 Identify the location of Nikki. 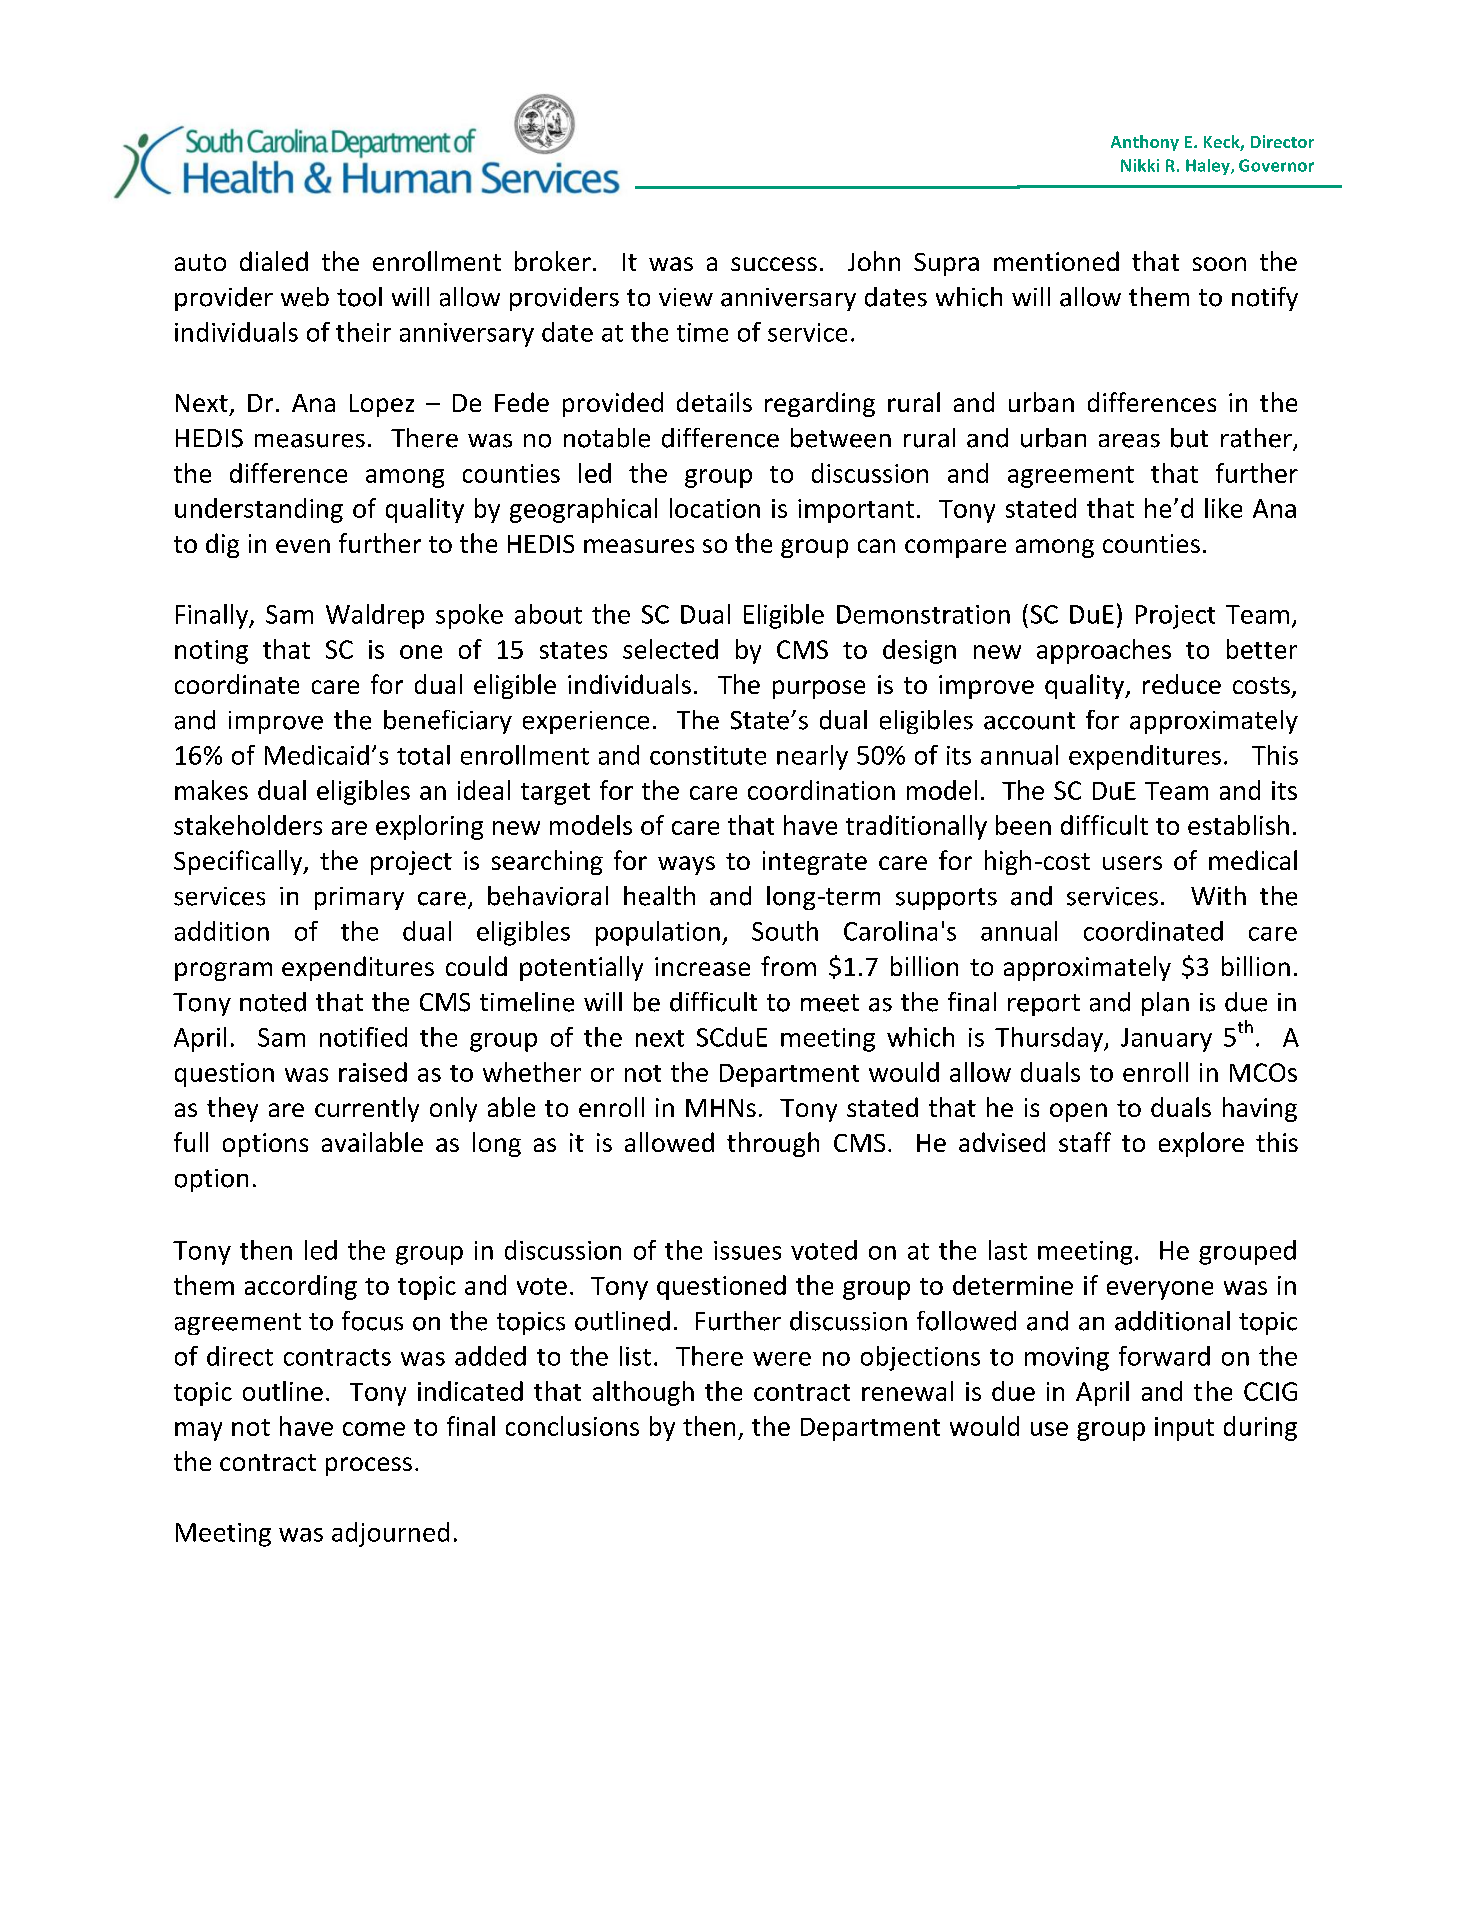
(1140, 165).
